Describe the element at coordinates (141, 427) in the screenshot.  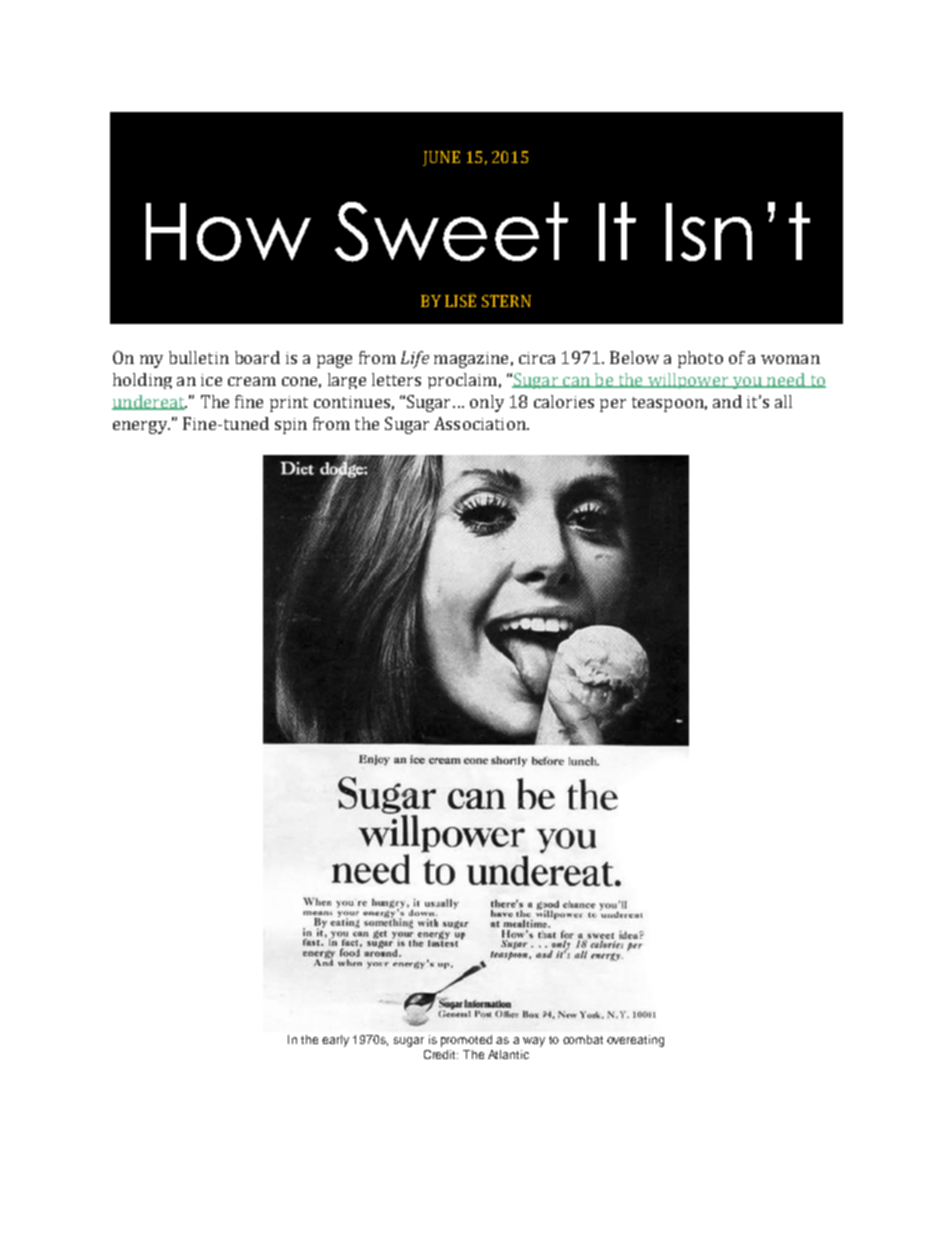
I see `energy` at that location.
